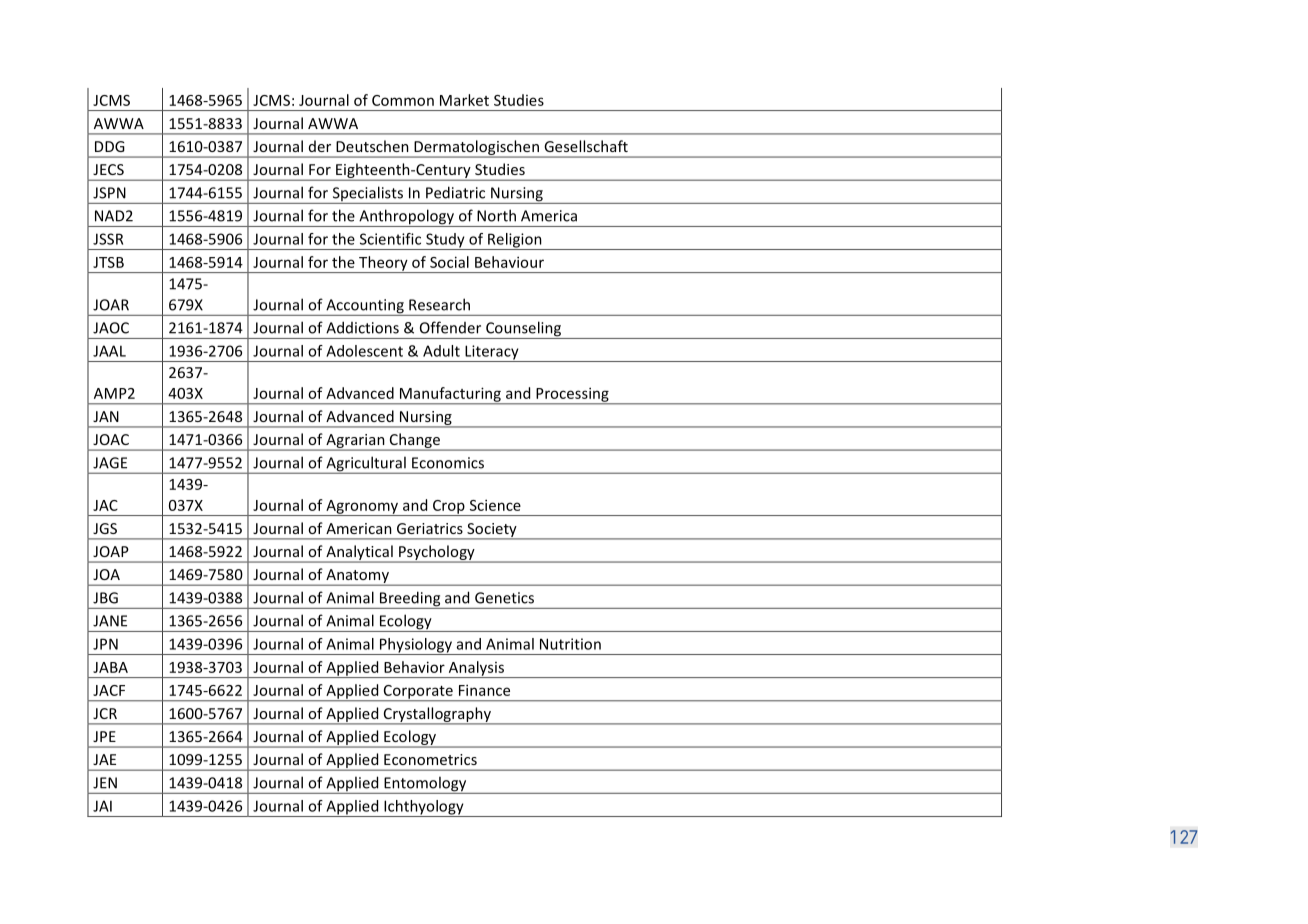 The width and height of the screenshot is (1308, 924). I want to click on JANE, so click(110, 621).
